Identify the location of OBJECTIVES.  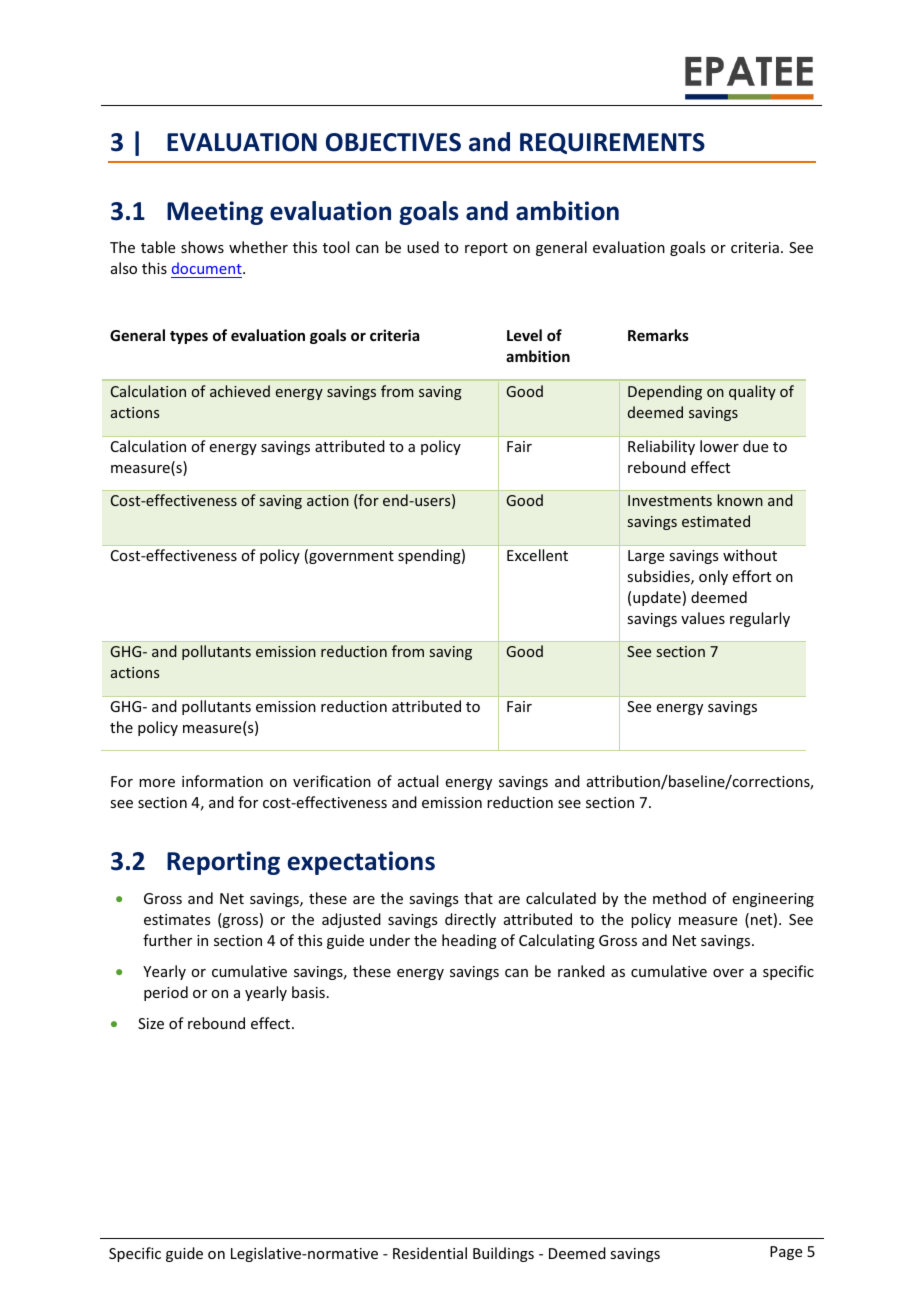
(393, 142).
